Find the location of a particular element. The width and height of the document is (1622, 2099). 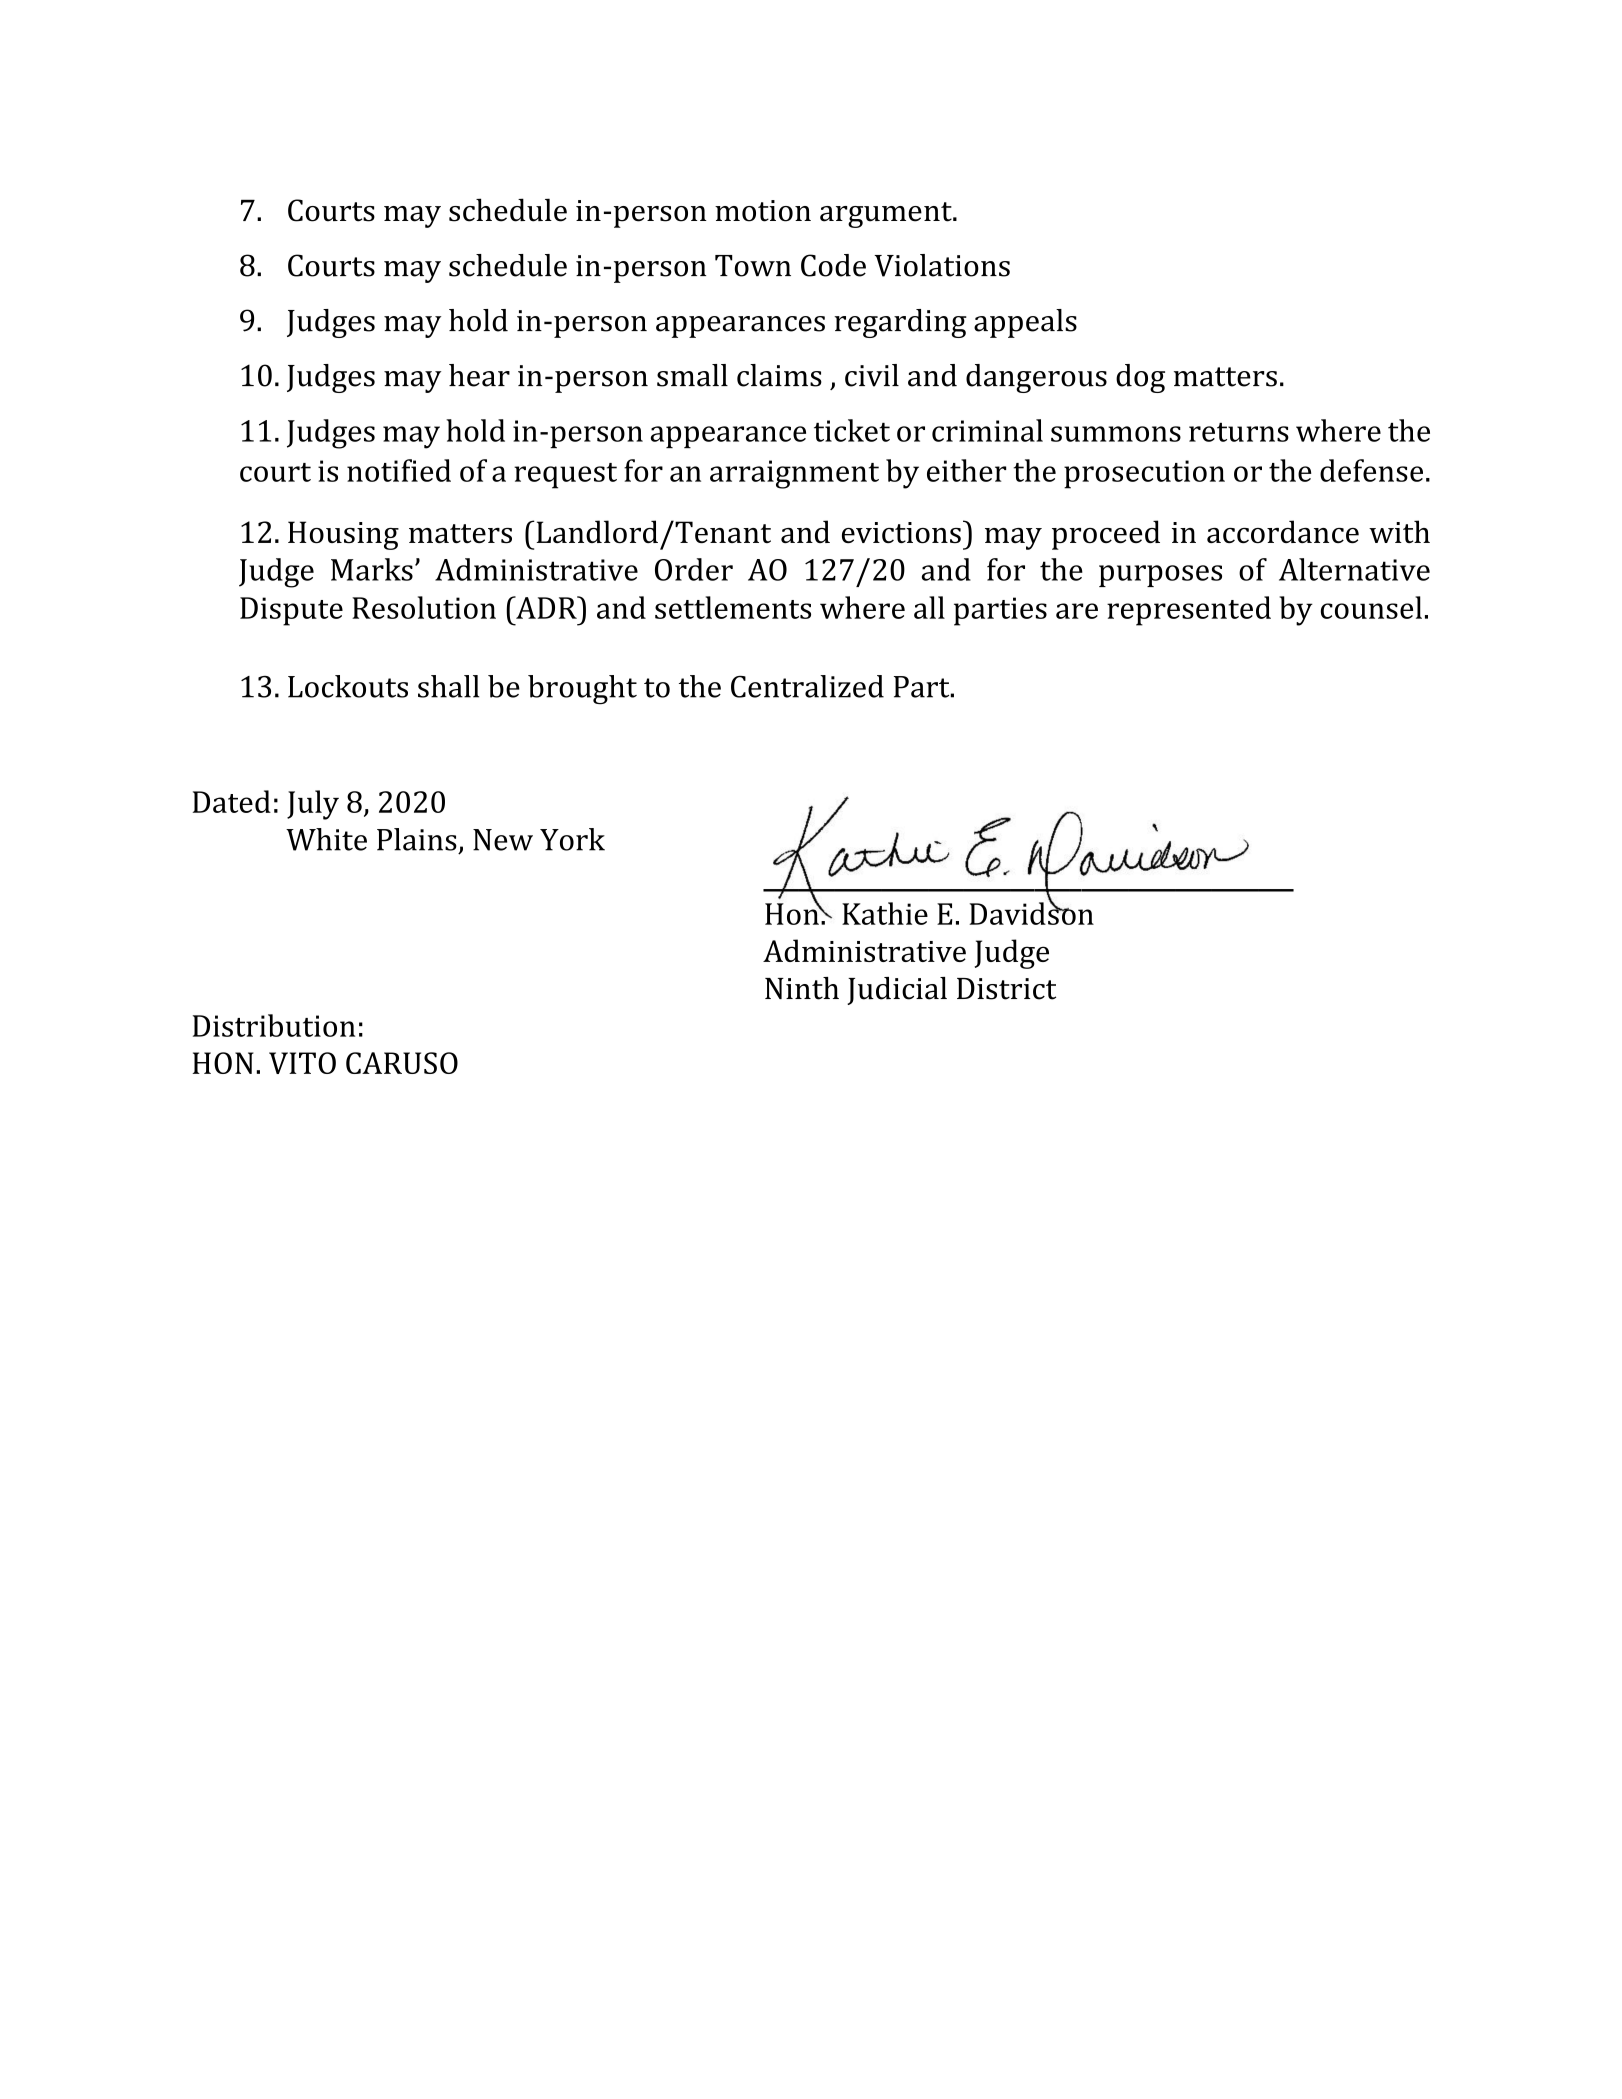

represented is located at coordinates (1189, 611).
